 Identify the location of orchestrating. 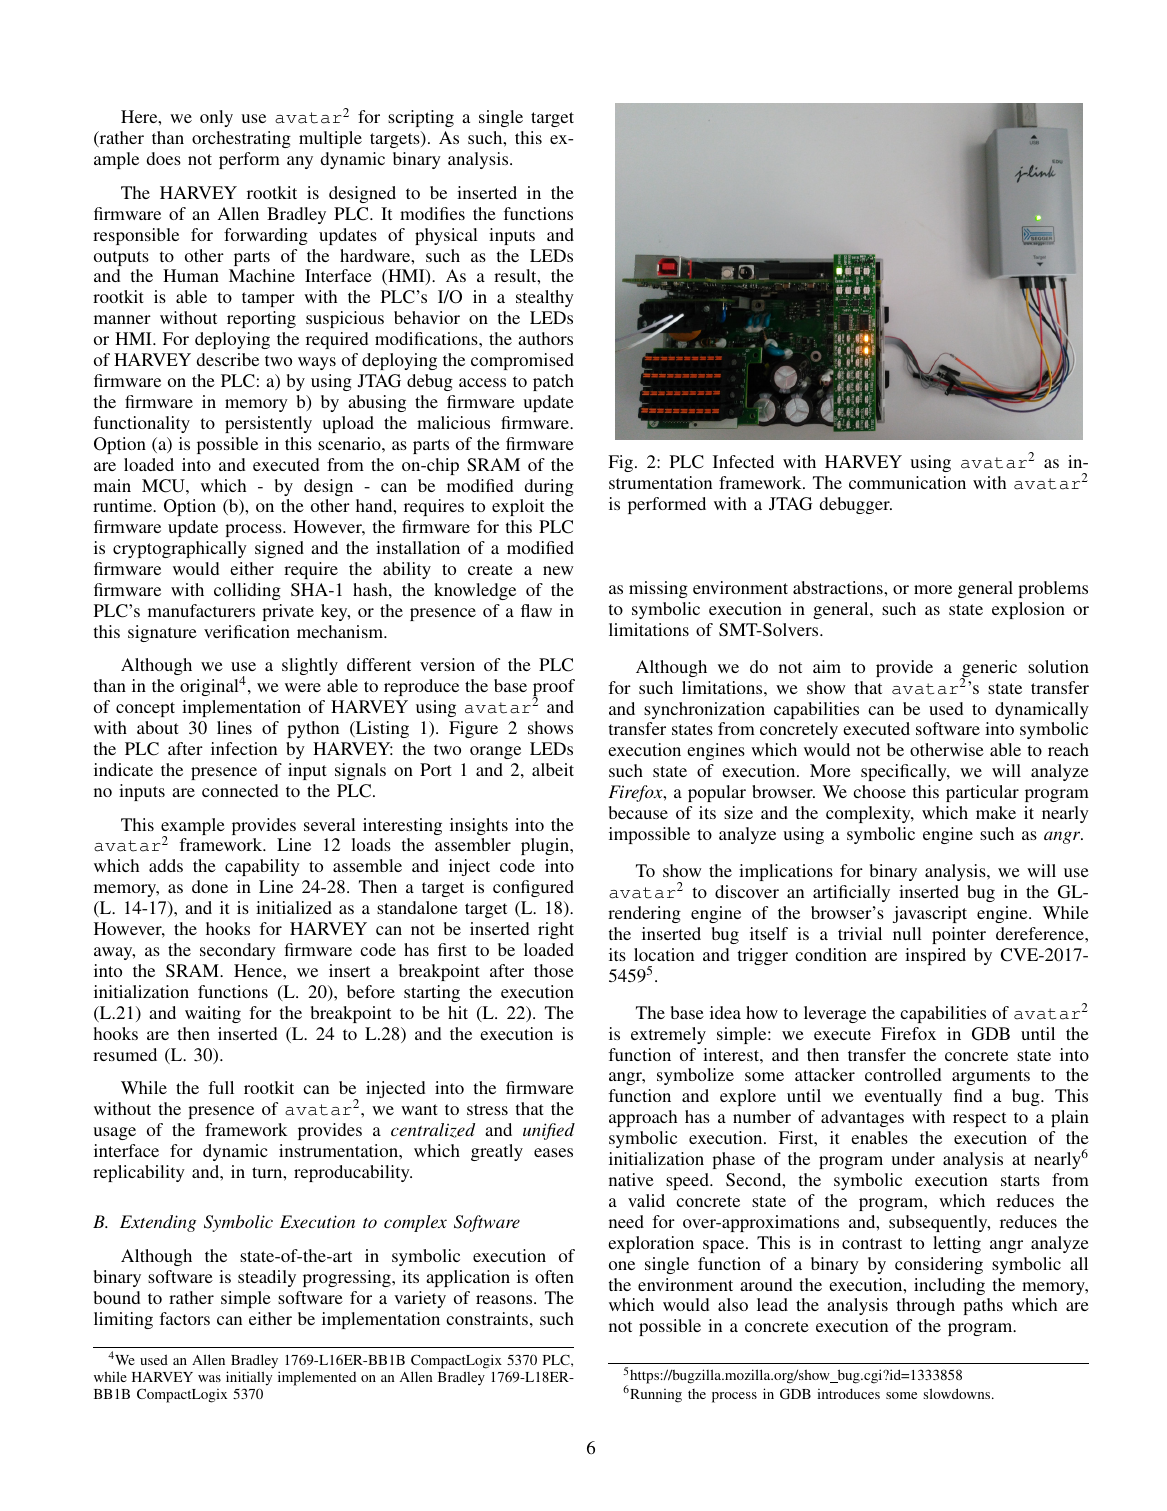
(241, 139).
